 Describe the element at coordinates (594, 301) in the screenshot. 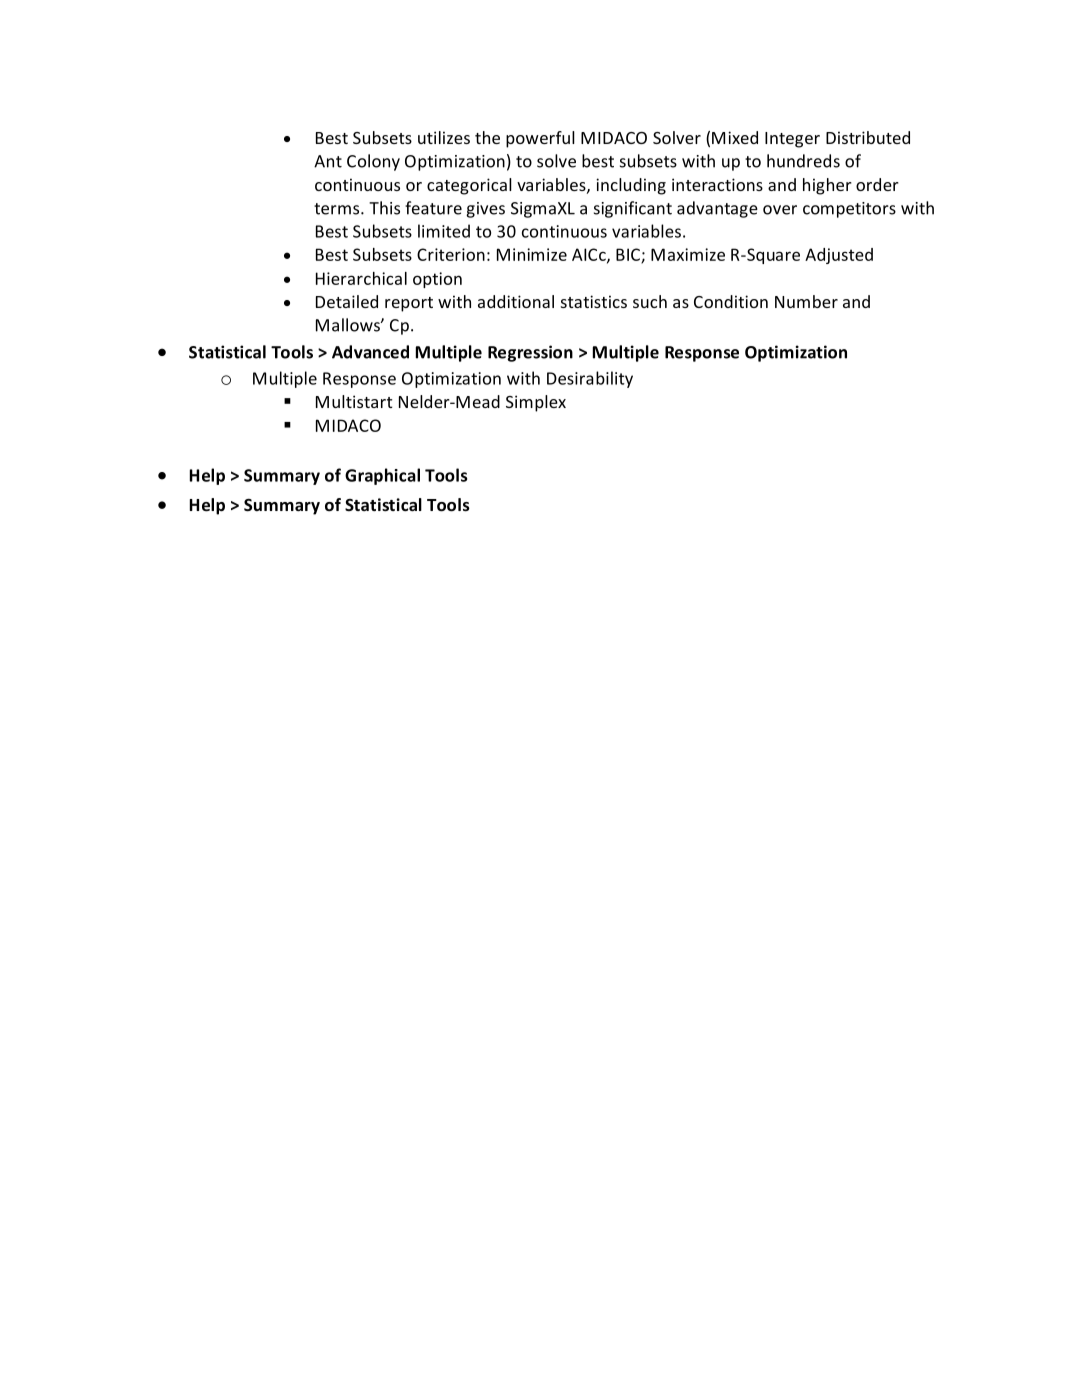

I see `statistics` at that location.
